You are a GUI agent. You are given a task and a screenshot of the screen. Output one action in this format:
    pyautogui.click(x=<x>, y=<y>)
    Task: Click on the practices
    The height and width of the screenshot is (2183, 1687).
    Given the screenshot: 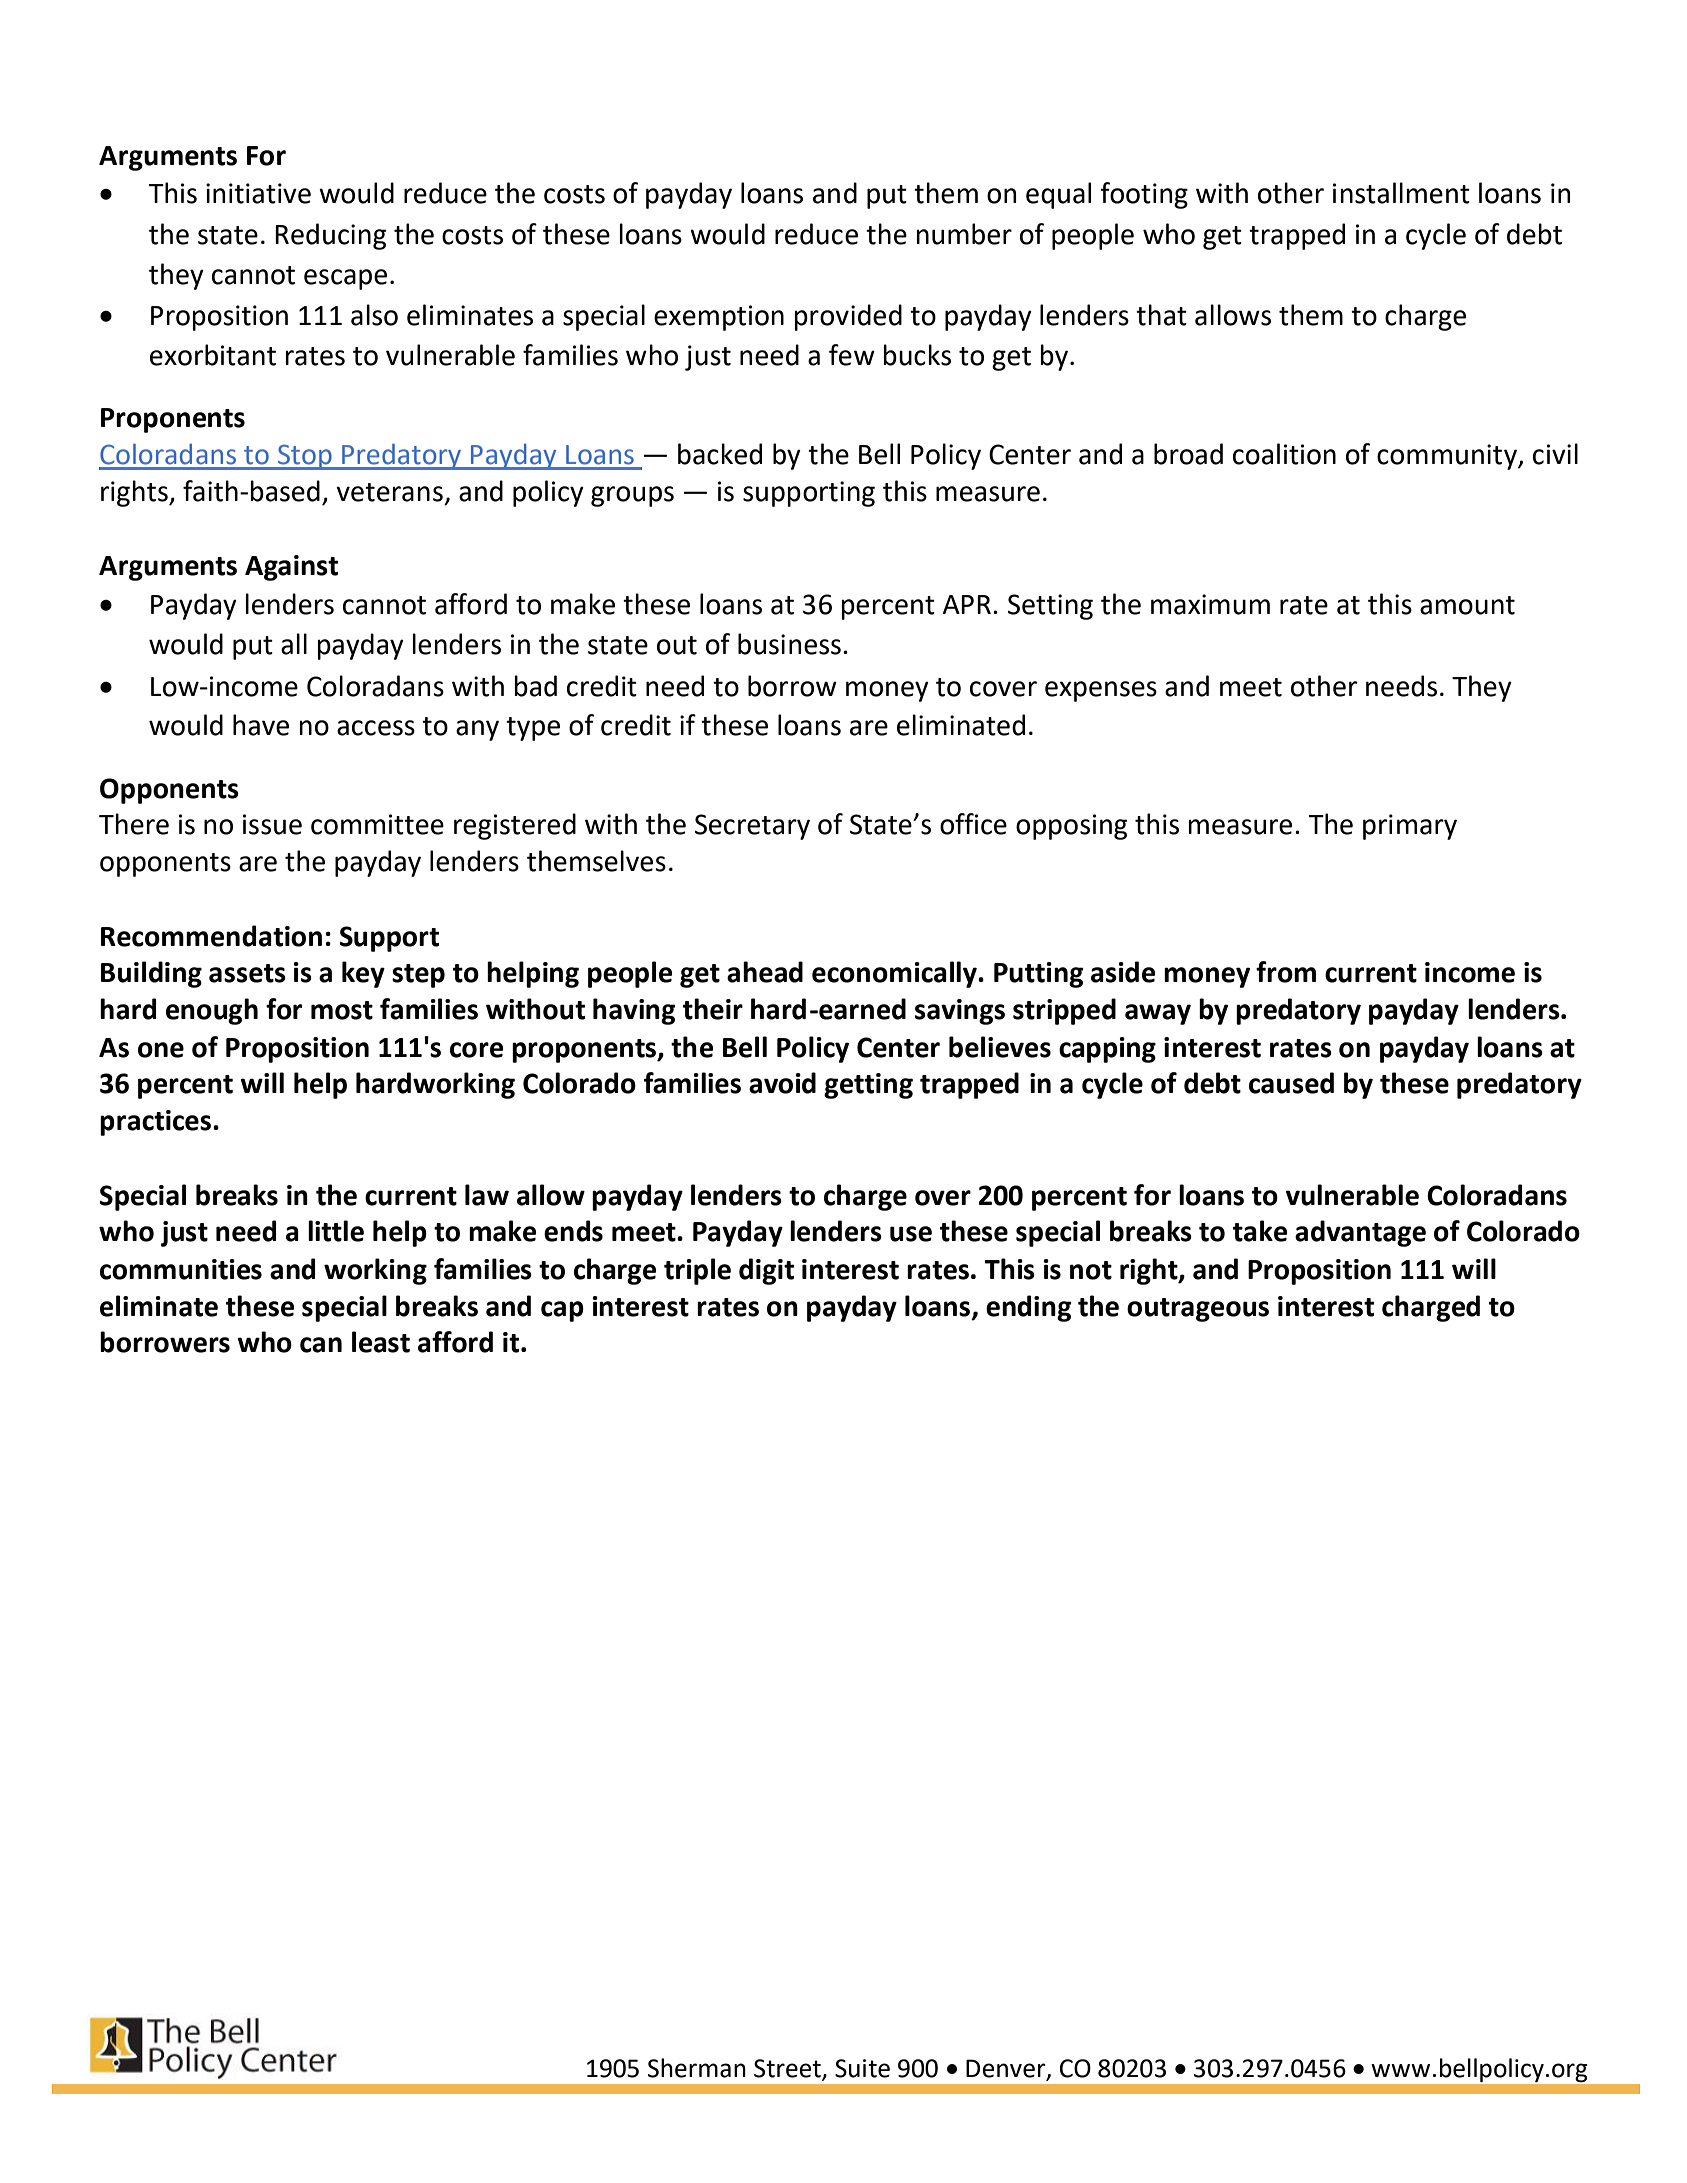 What is the action you would take?
    pyautogui.click(x=155, y=1123)
